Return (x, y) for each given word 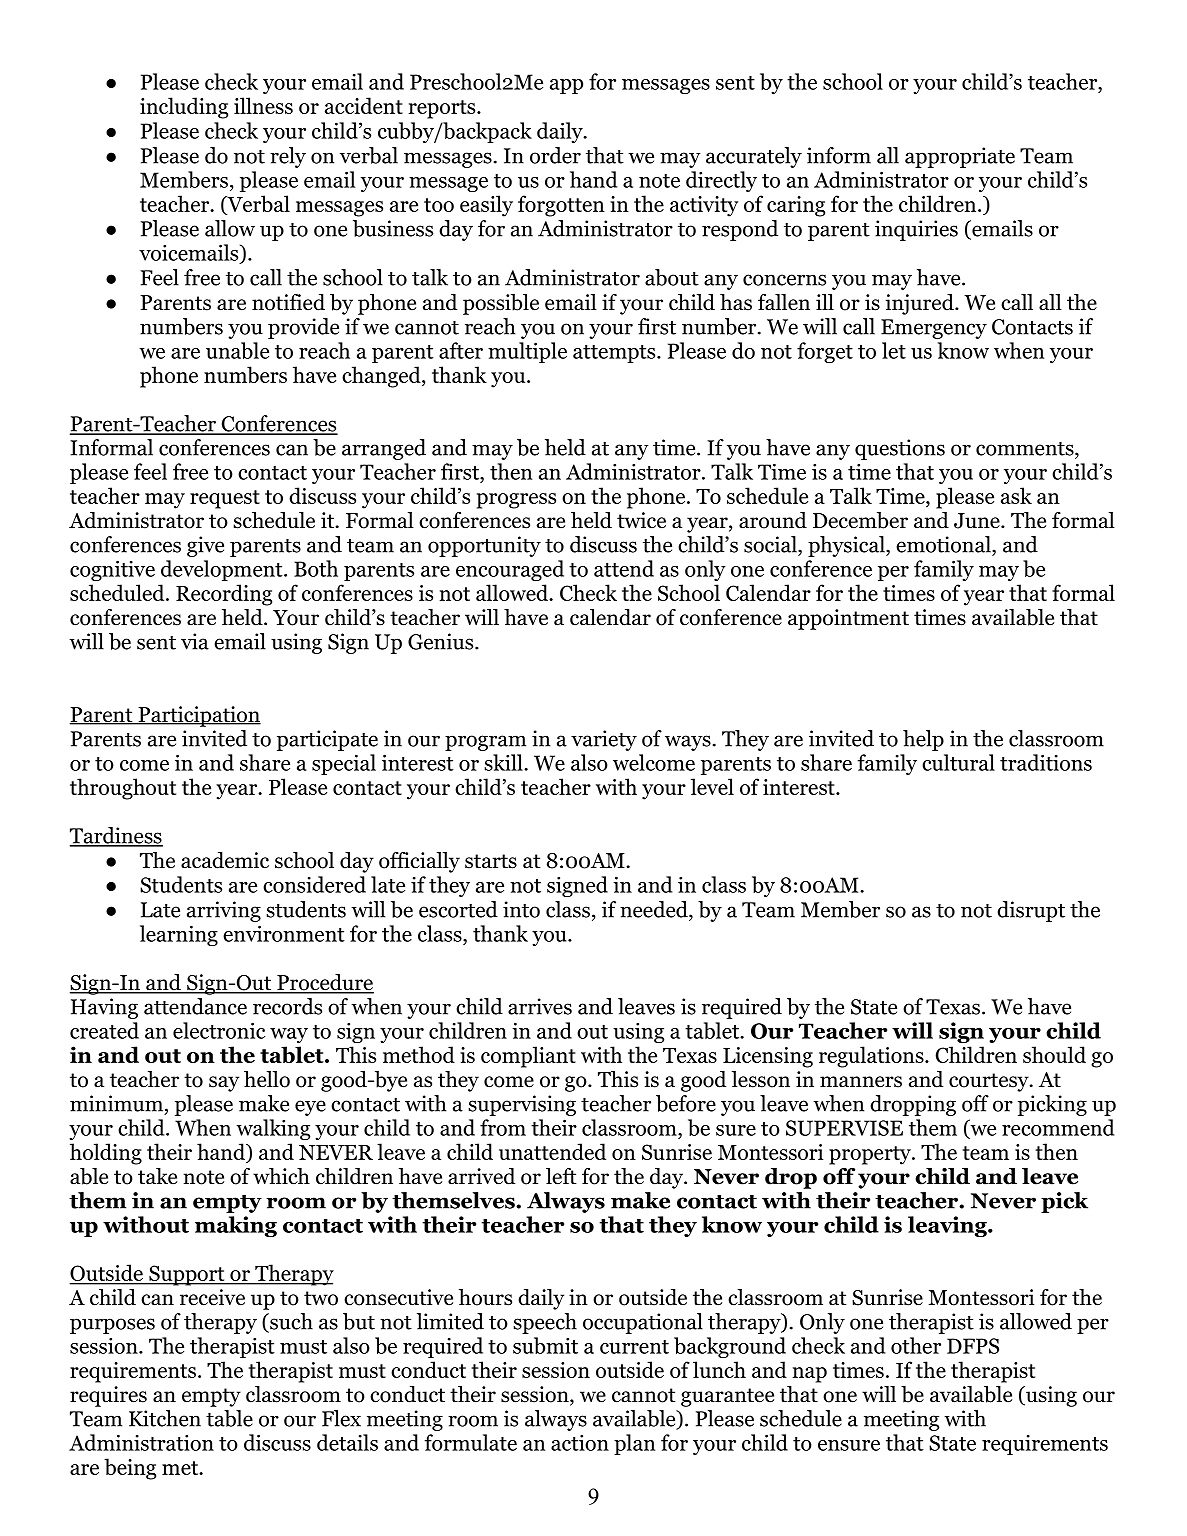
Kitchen (165, 1418)
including (184, 108)
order (555, 155)
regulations (872, 1057)
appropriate (960, 157)
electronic (219, 1030)
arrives (540, 1006)
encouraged (510, 570)
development (223, 570)
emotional (944, 544)
